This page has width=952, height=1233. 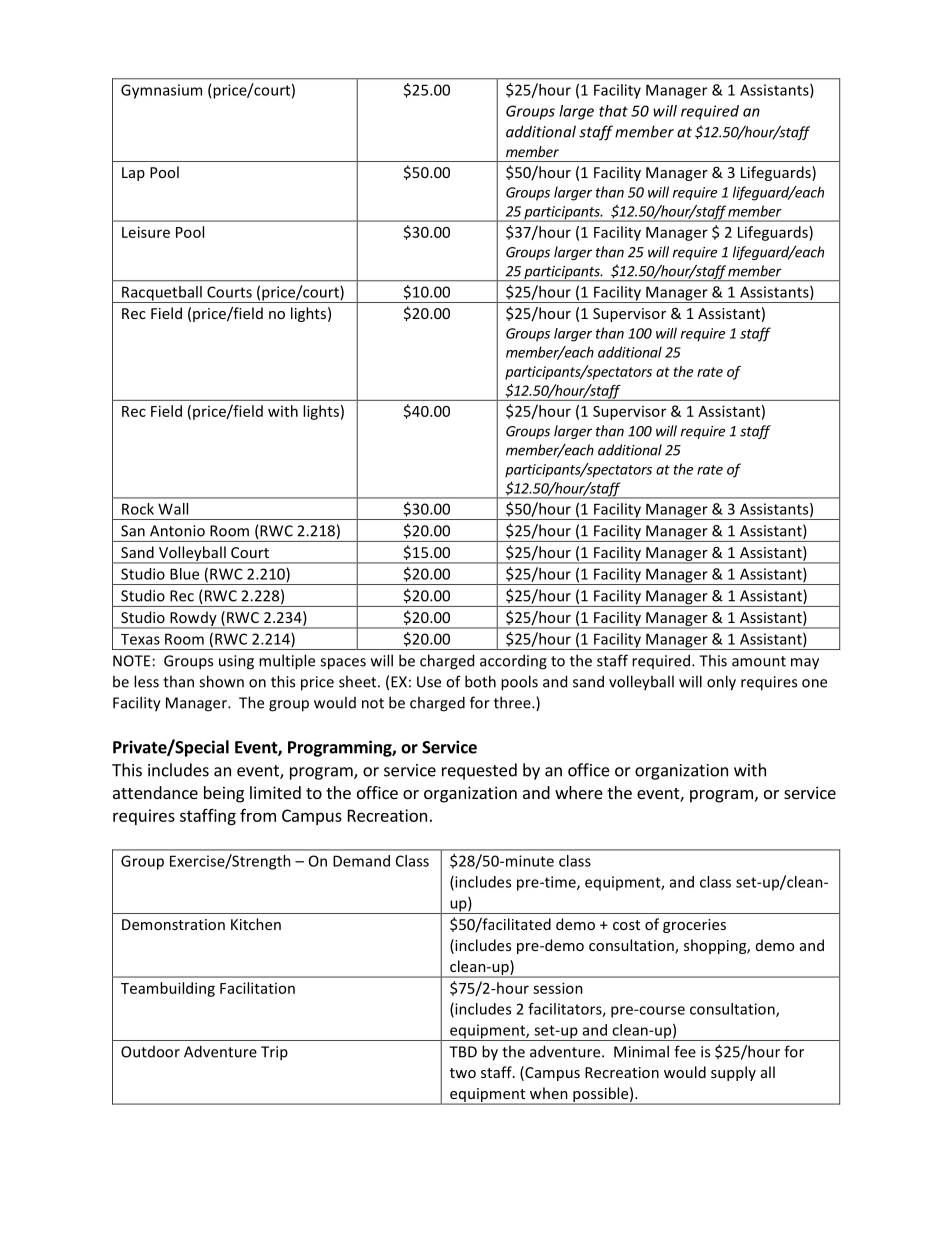 I want to click on two, so click(x=463, y=1073).
